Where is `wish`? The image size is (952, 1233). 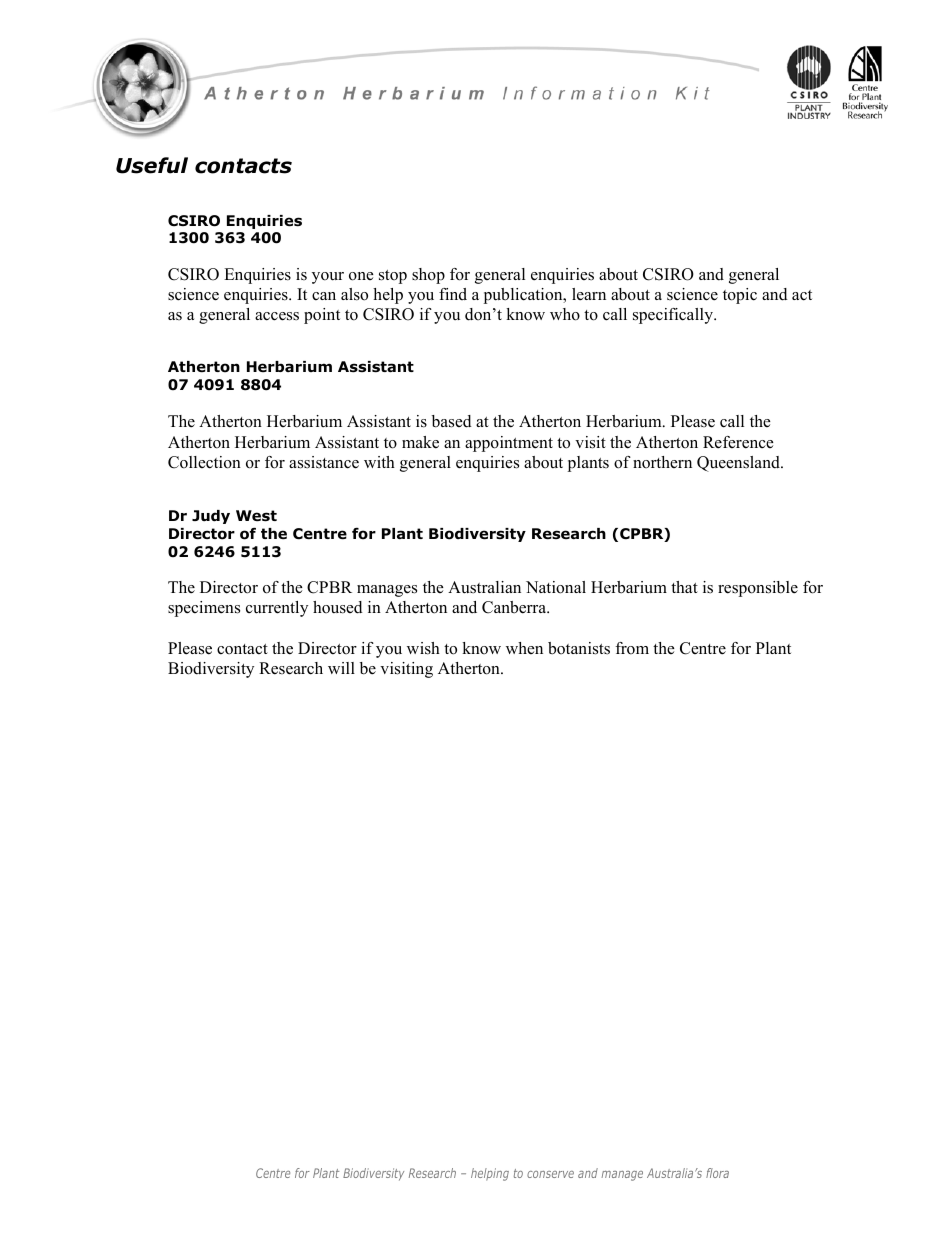 wish is located at coordinates (423, 648).
